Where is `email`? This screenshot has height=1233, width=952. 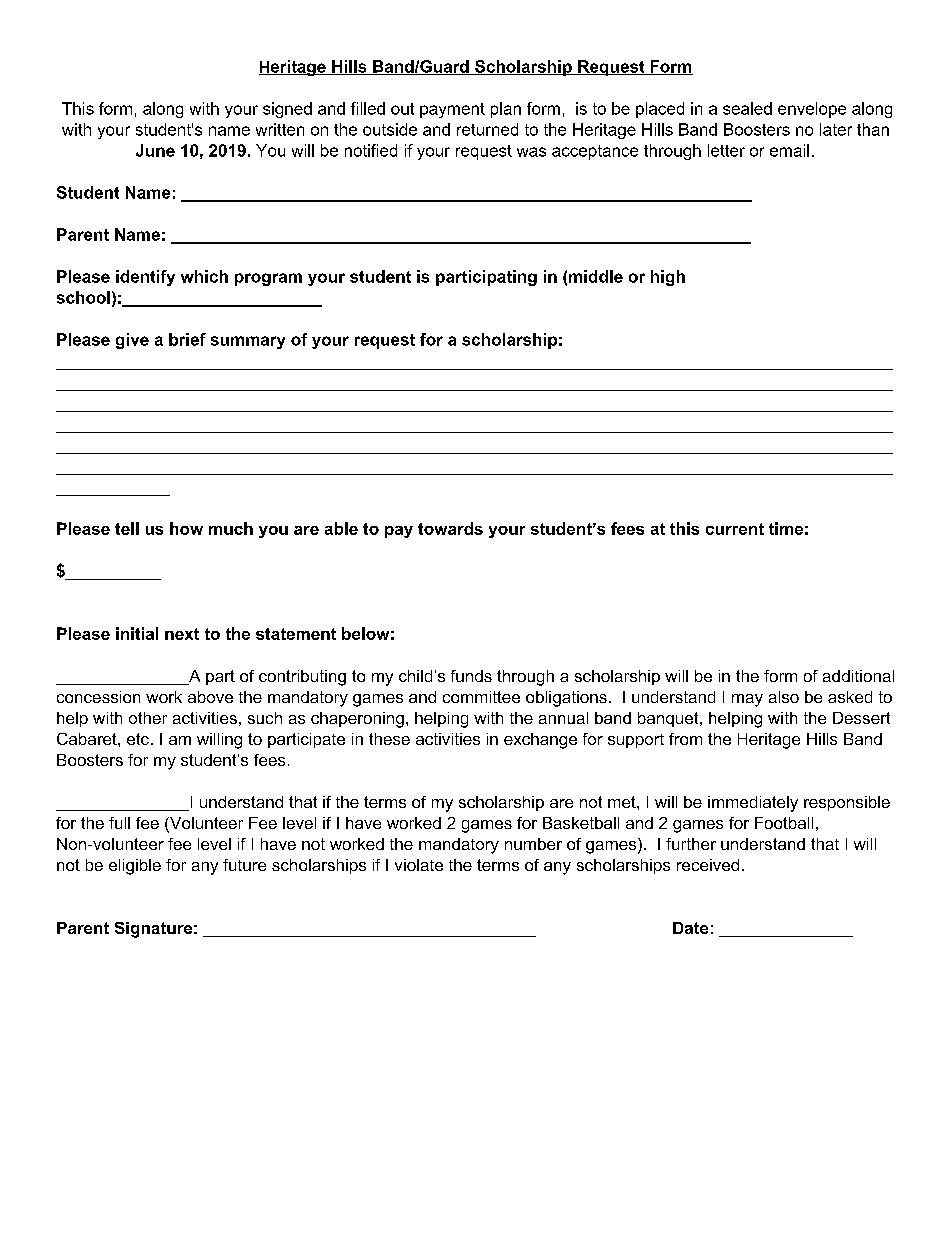
email is located at coordinates (789, 150).
